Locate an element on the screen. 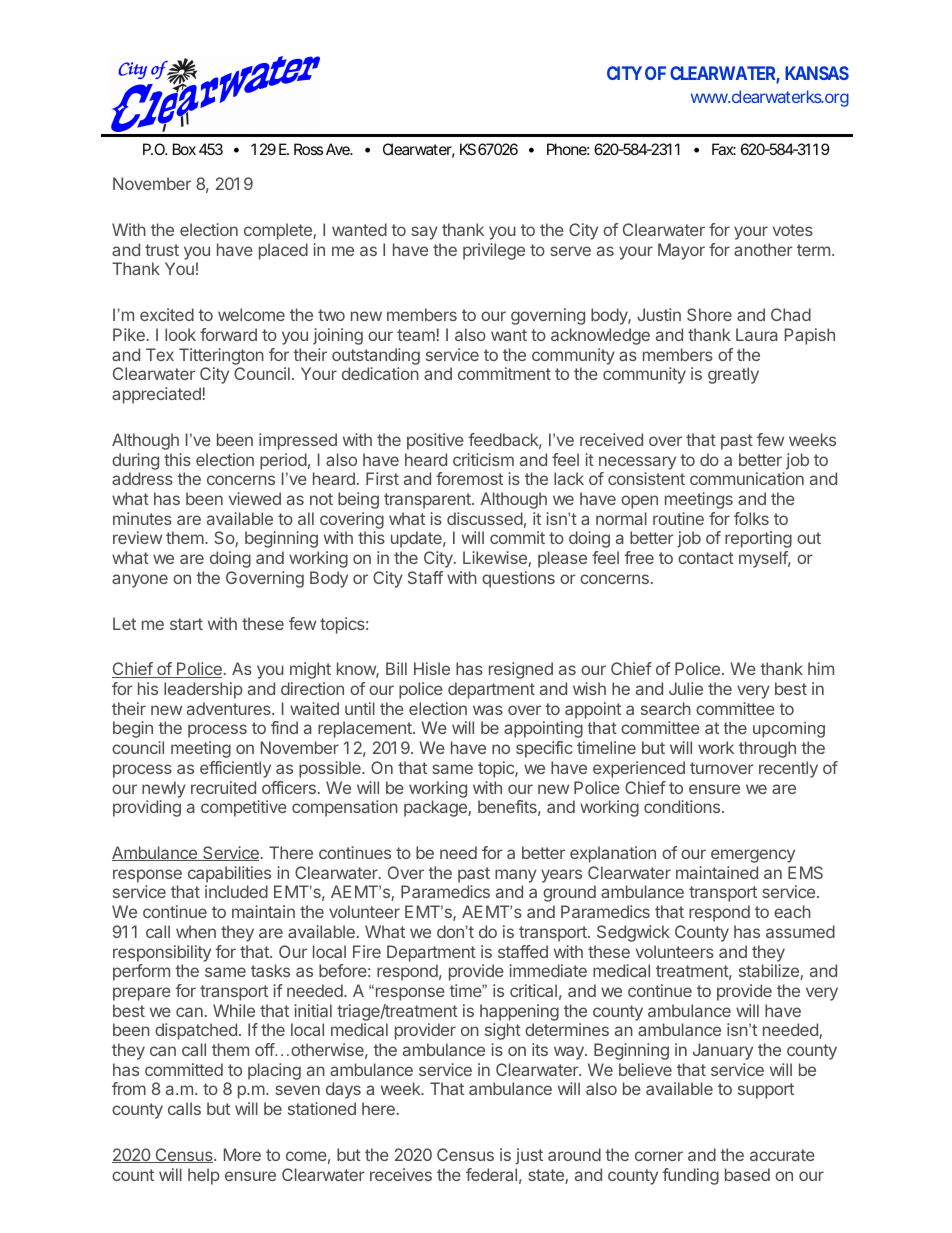 This screenshot has width=952, height=1233. forward is located at coordinates (228, 334).
